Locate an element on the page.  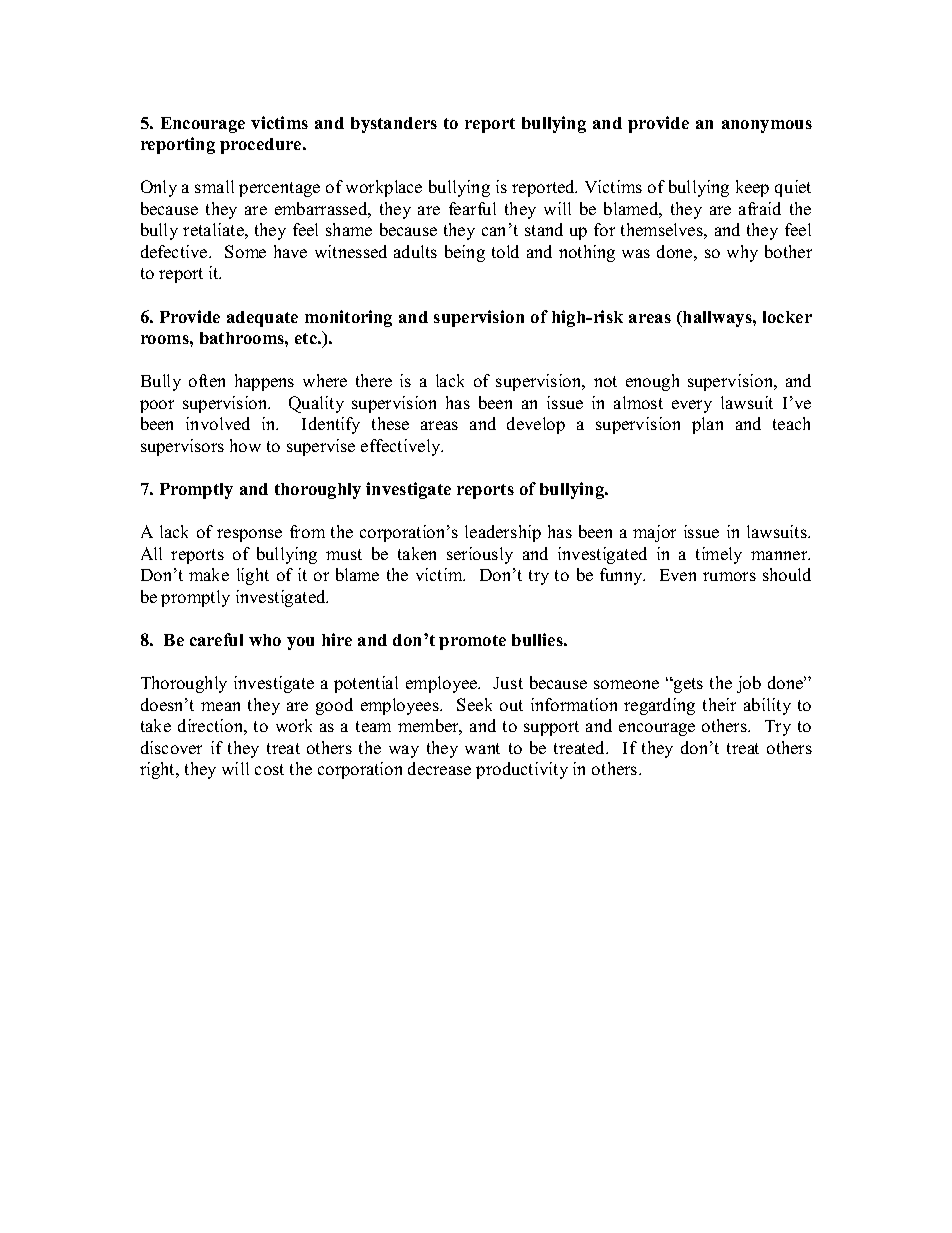
plan is located at coordinates (707, 425).
